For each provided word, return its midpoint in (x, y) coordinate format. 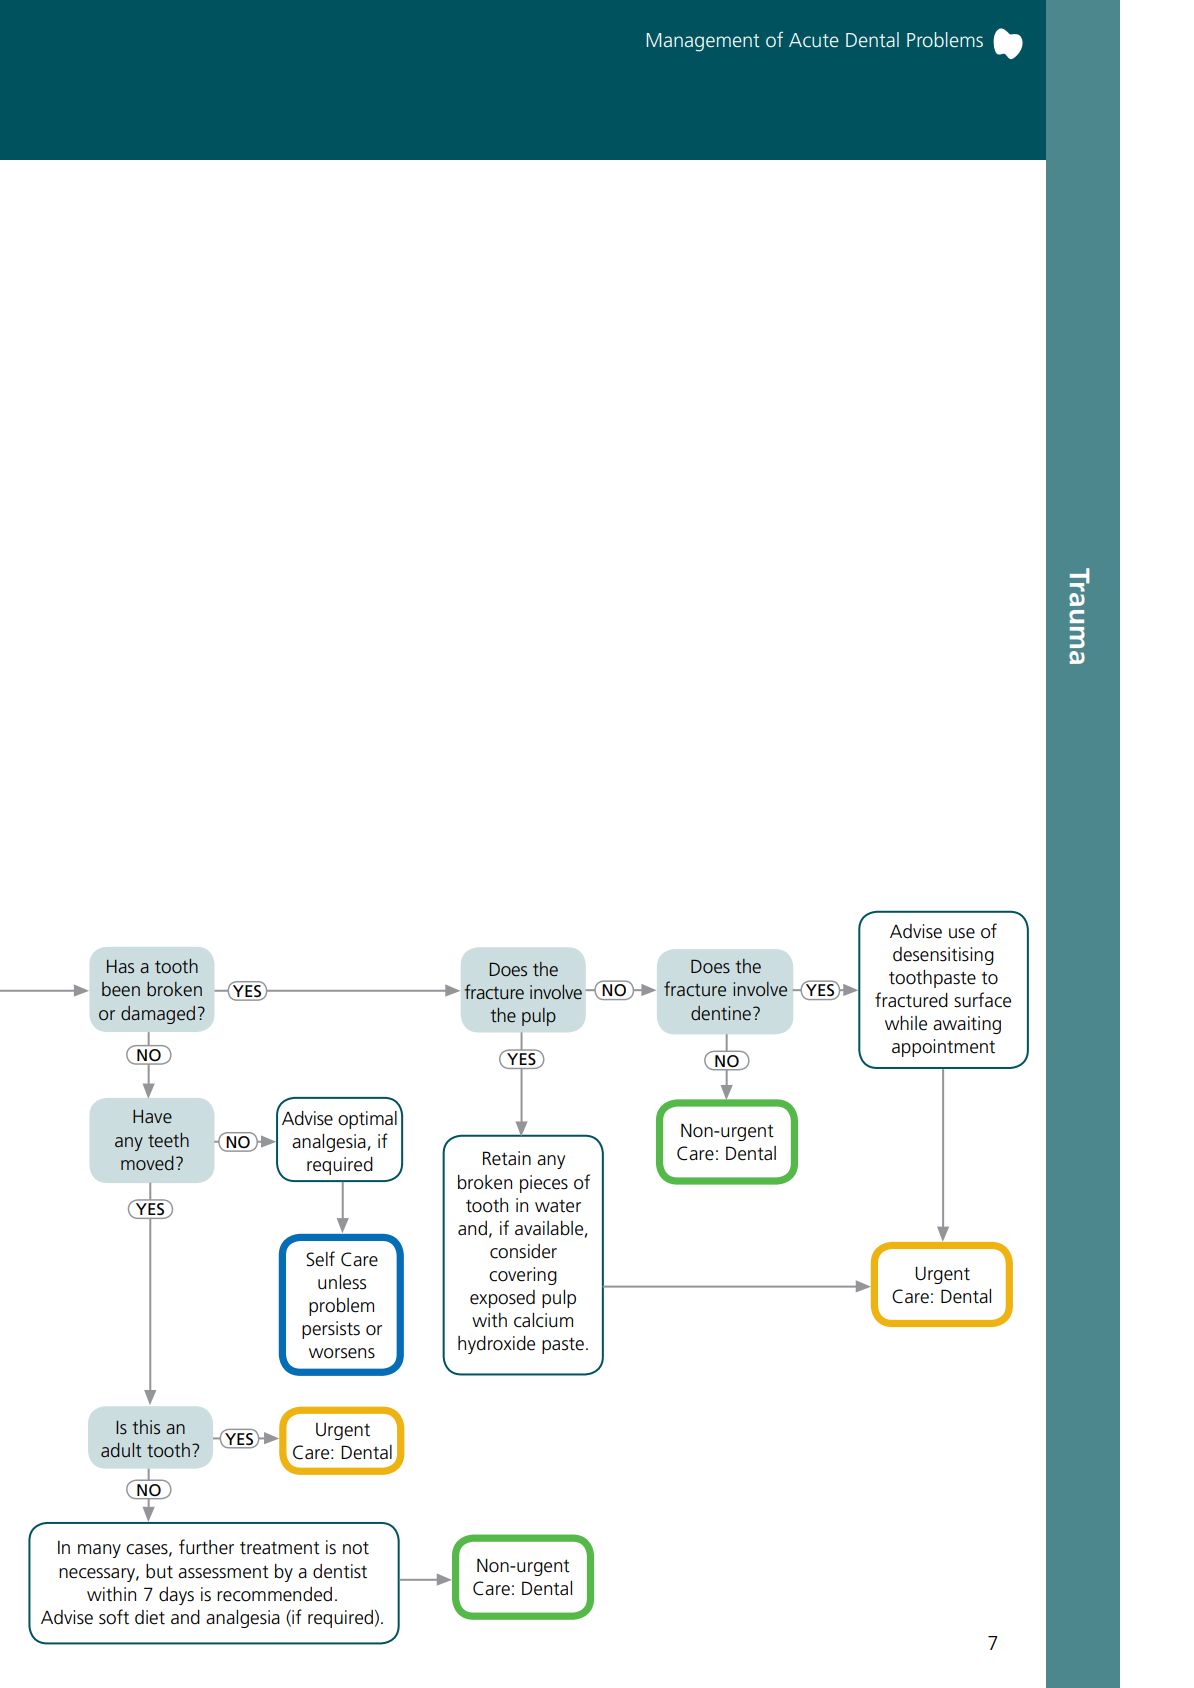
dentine (721, 1013)
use (962, 933)
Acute (814, 40)
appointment (943, 1048)
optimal (367, 1120)
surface (982, 1000)
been (121, 989)
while (906, 1023)
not (356, 1548)
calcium (543, 1320)
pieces (544, 1184)
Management (703, 42)
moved (147, 1163)
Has (120, 966)
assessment (223, 1572)
